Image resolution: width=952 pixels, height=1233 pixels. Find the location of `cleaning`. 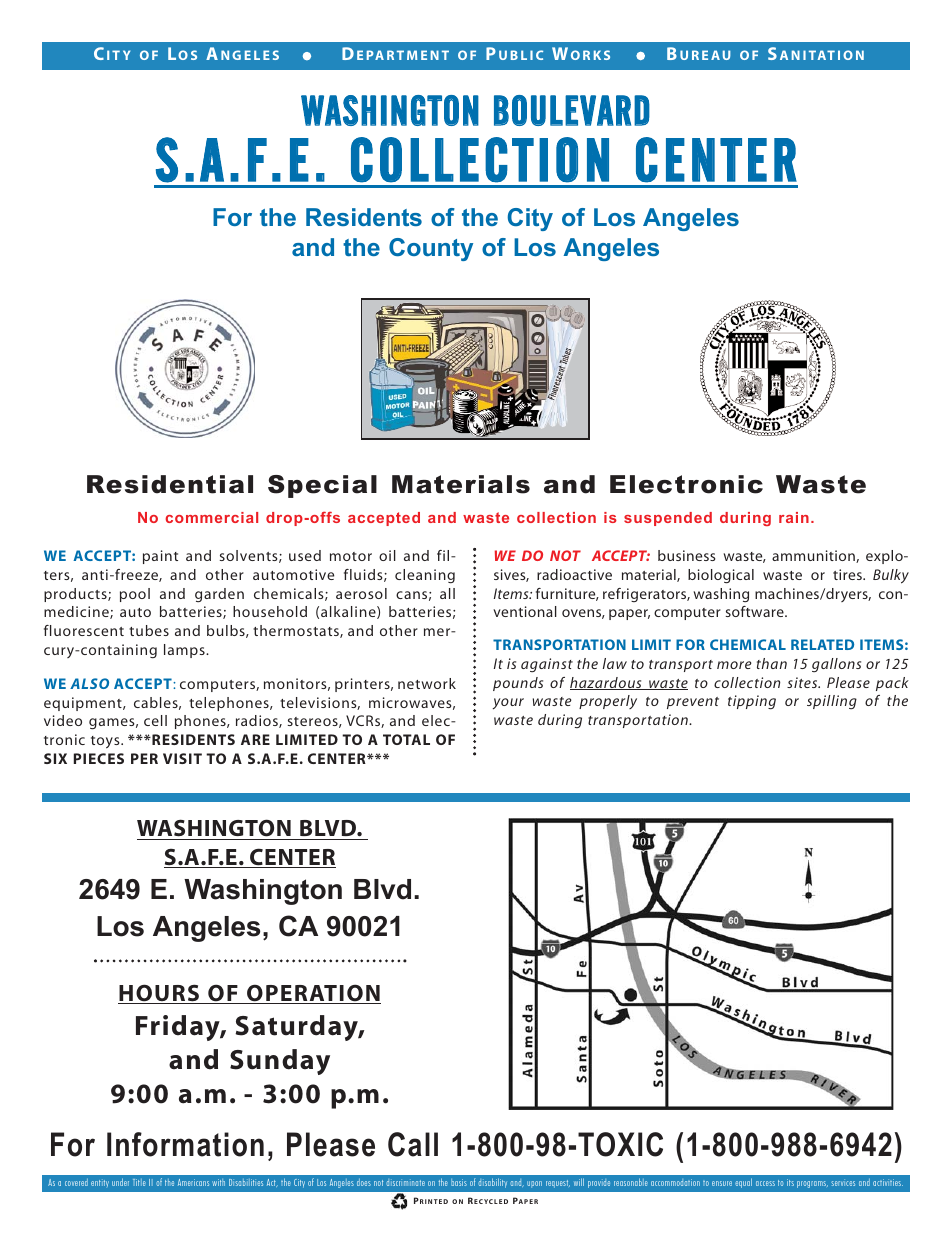

cleaning is located at coordinates (425, 576).
